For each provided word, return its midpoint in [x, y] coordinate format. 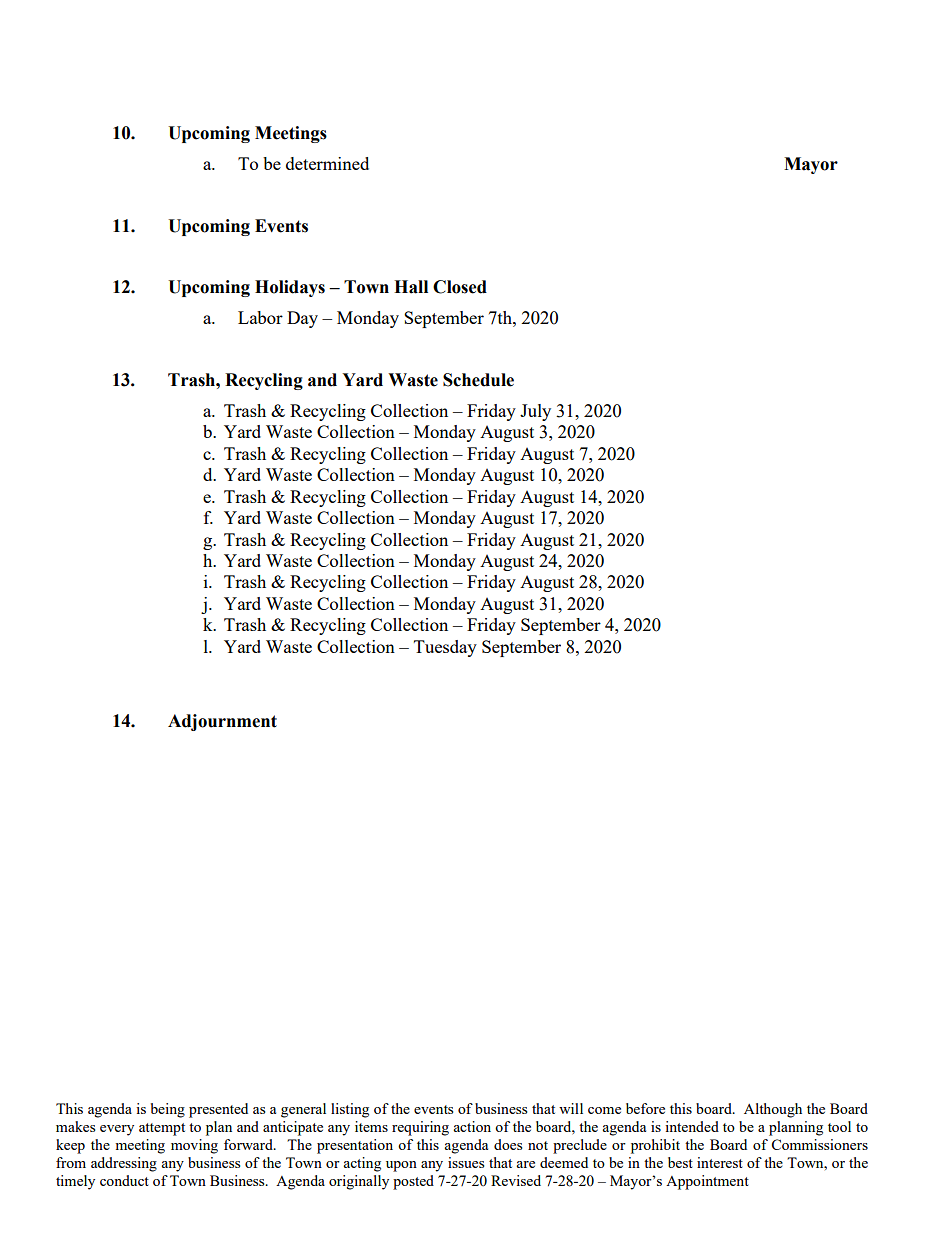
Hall [411, 287]
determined [327, 163]
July [535, 412]
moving [194, 1146]
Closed [460, 287]
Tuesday [445, 648]
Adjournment [222, 722]
